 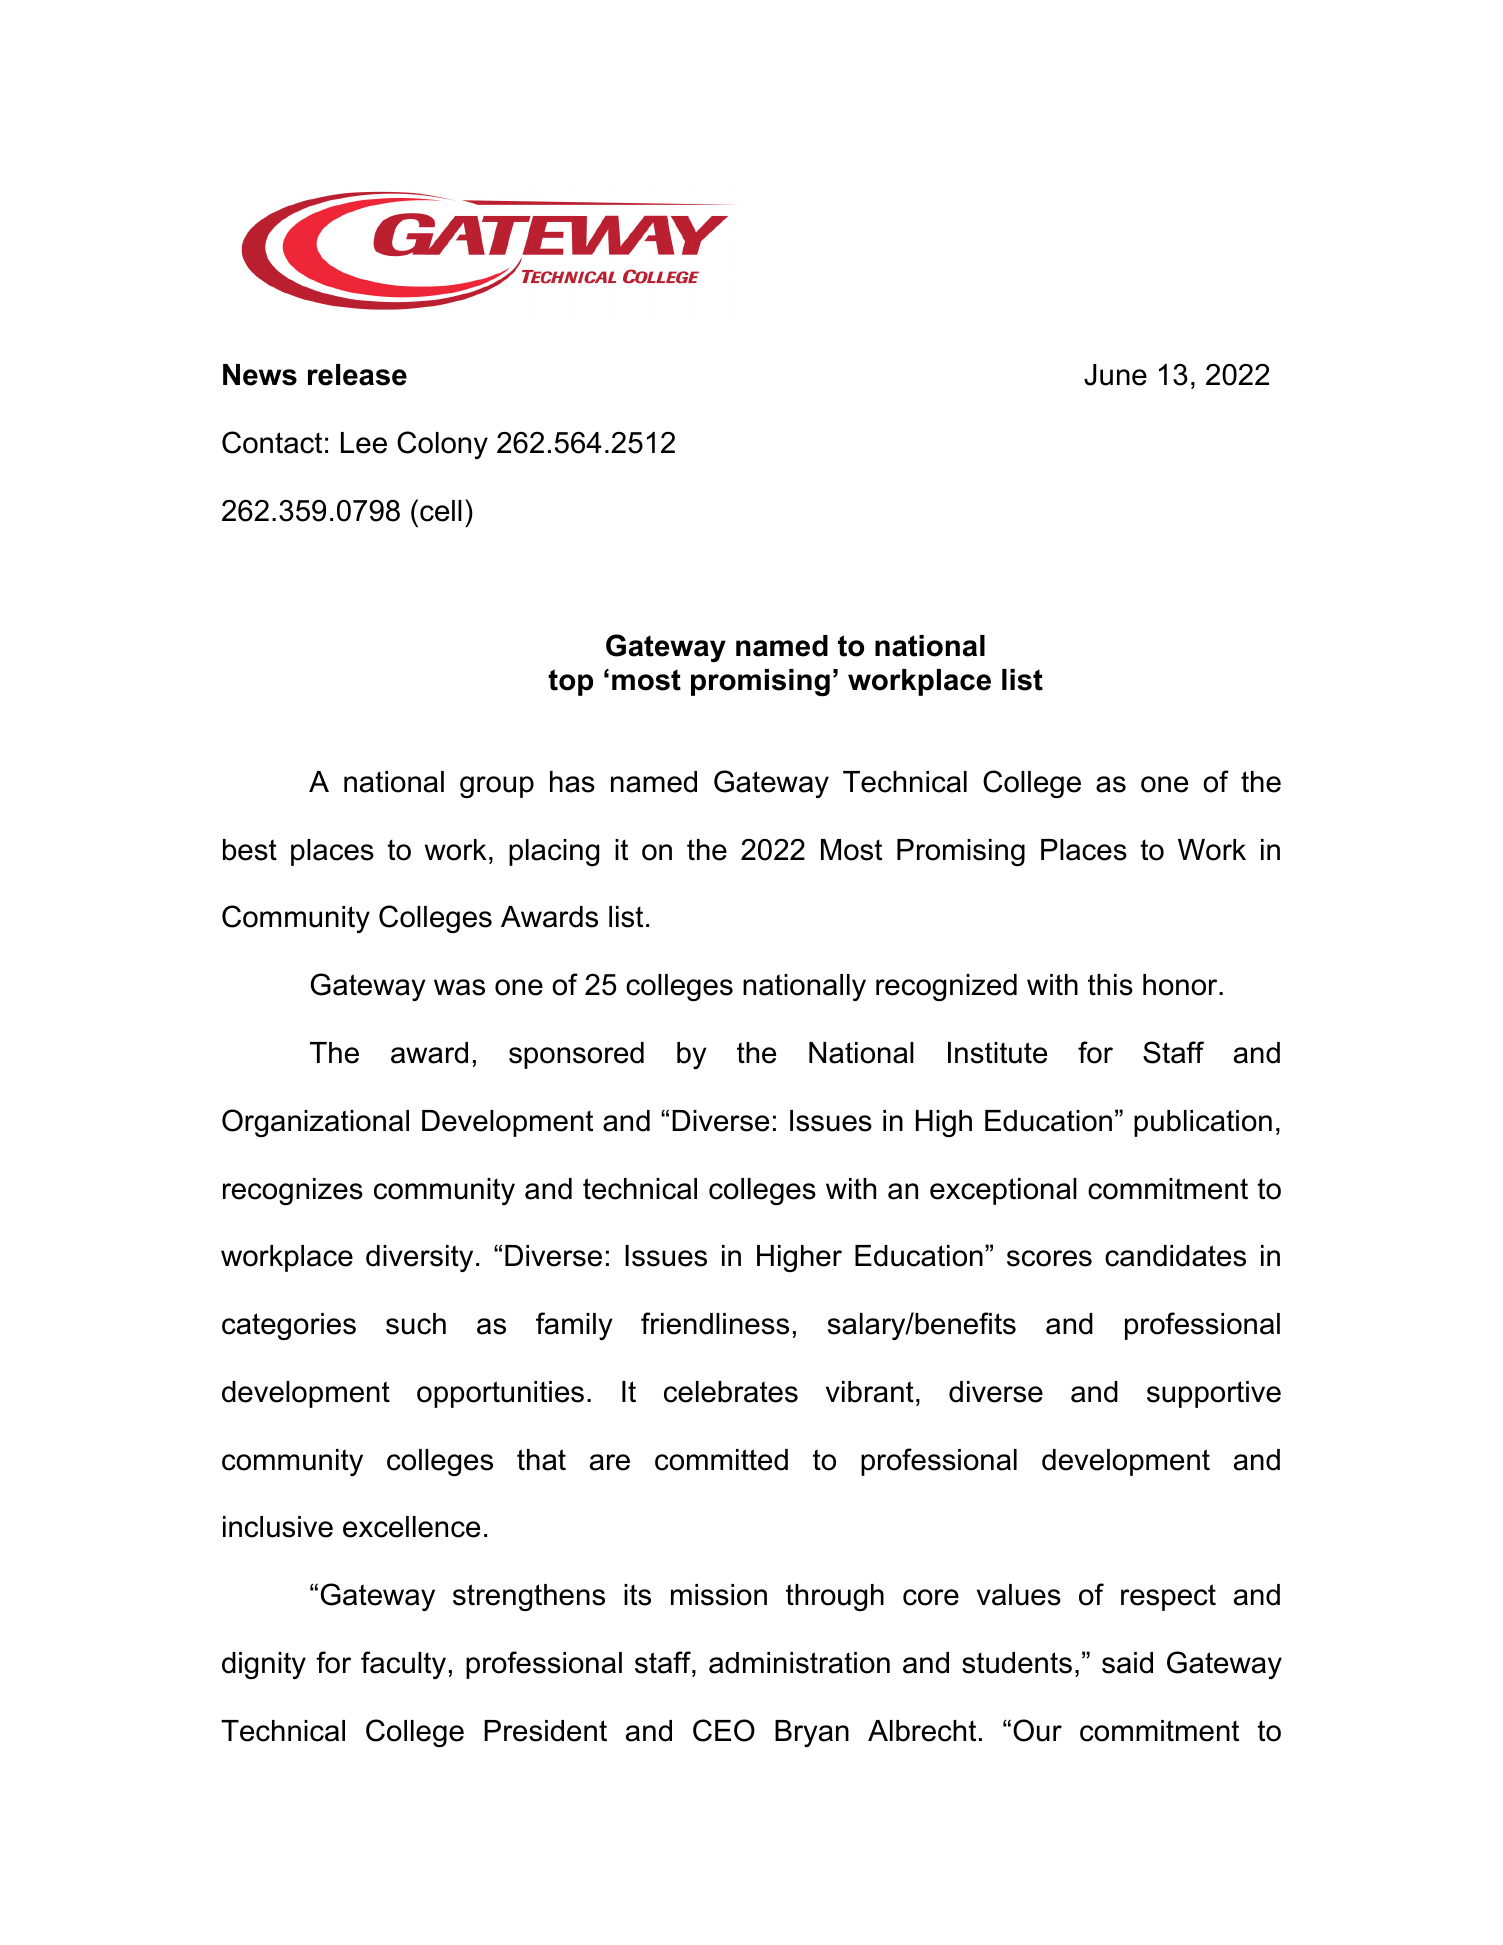 What do you see at coordinates (724, 1730) in the screenshot?
I see `CEO` at bounding box center [724, 1730].
